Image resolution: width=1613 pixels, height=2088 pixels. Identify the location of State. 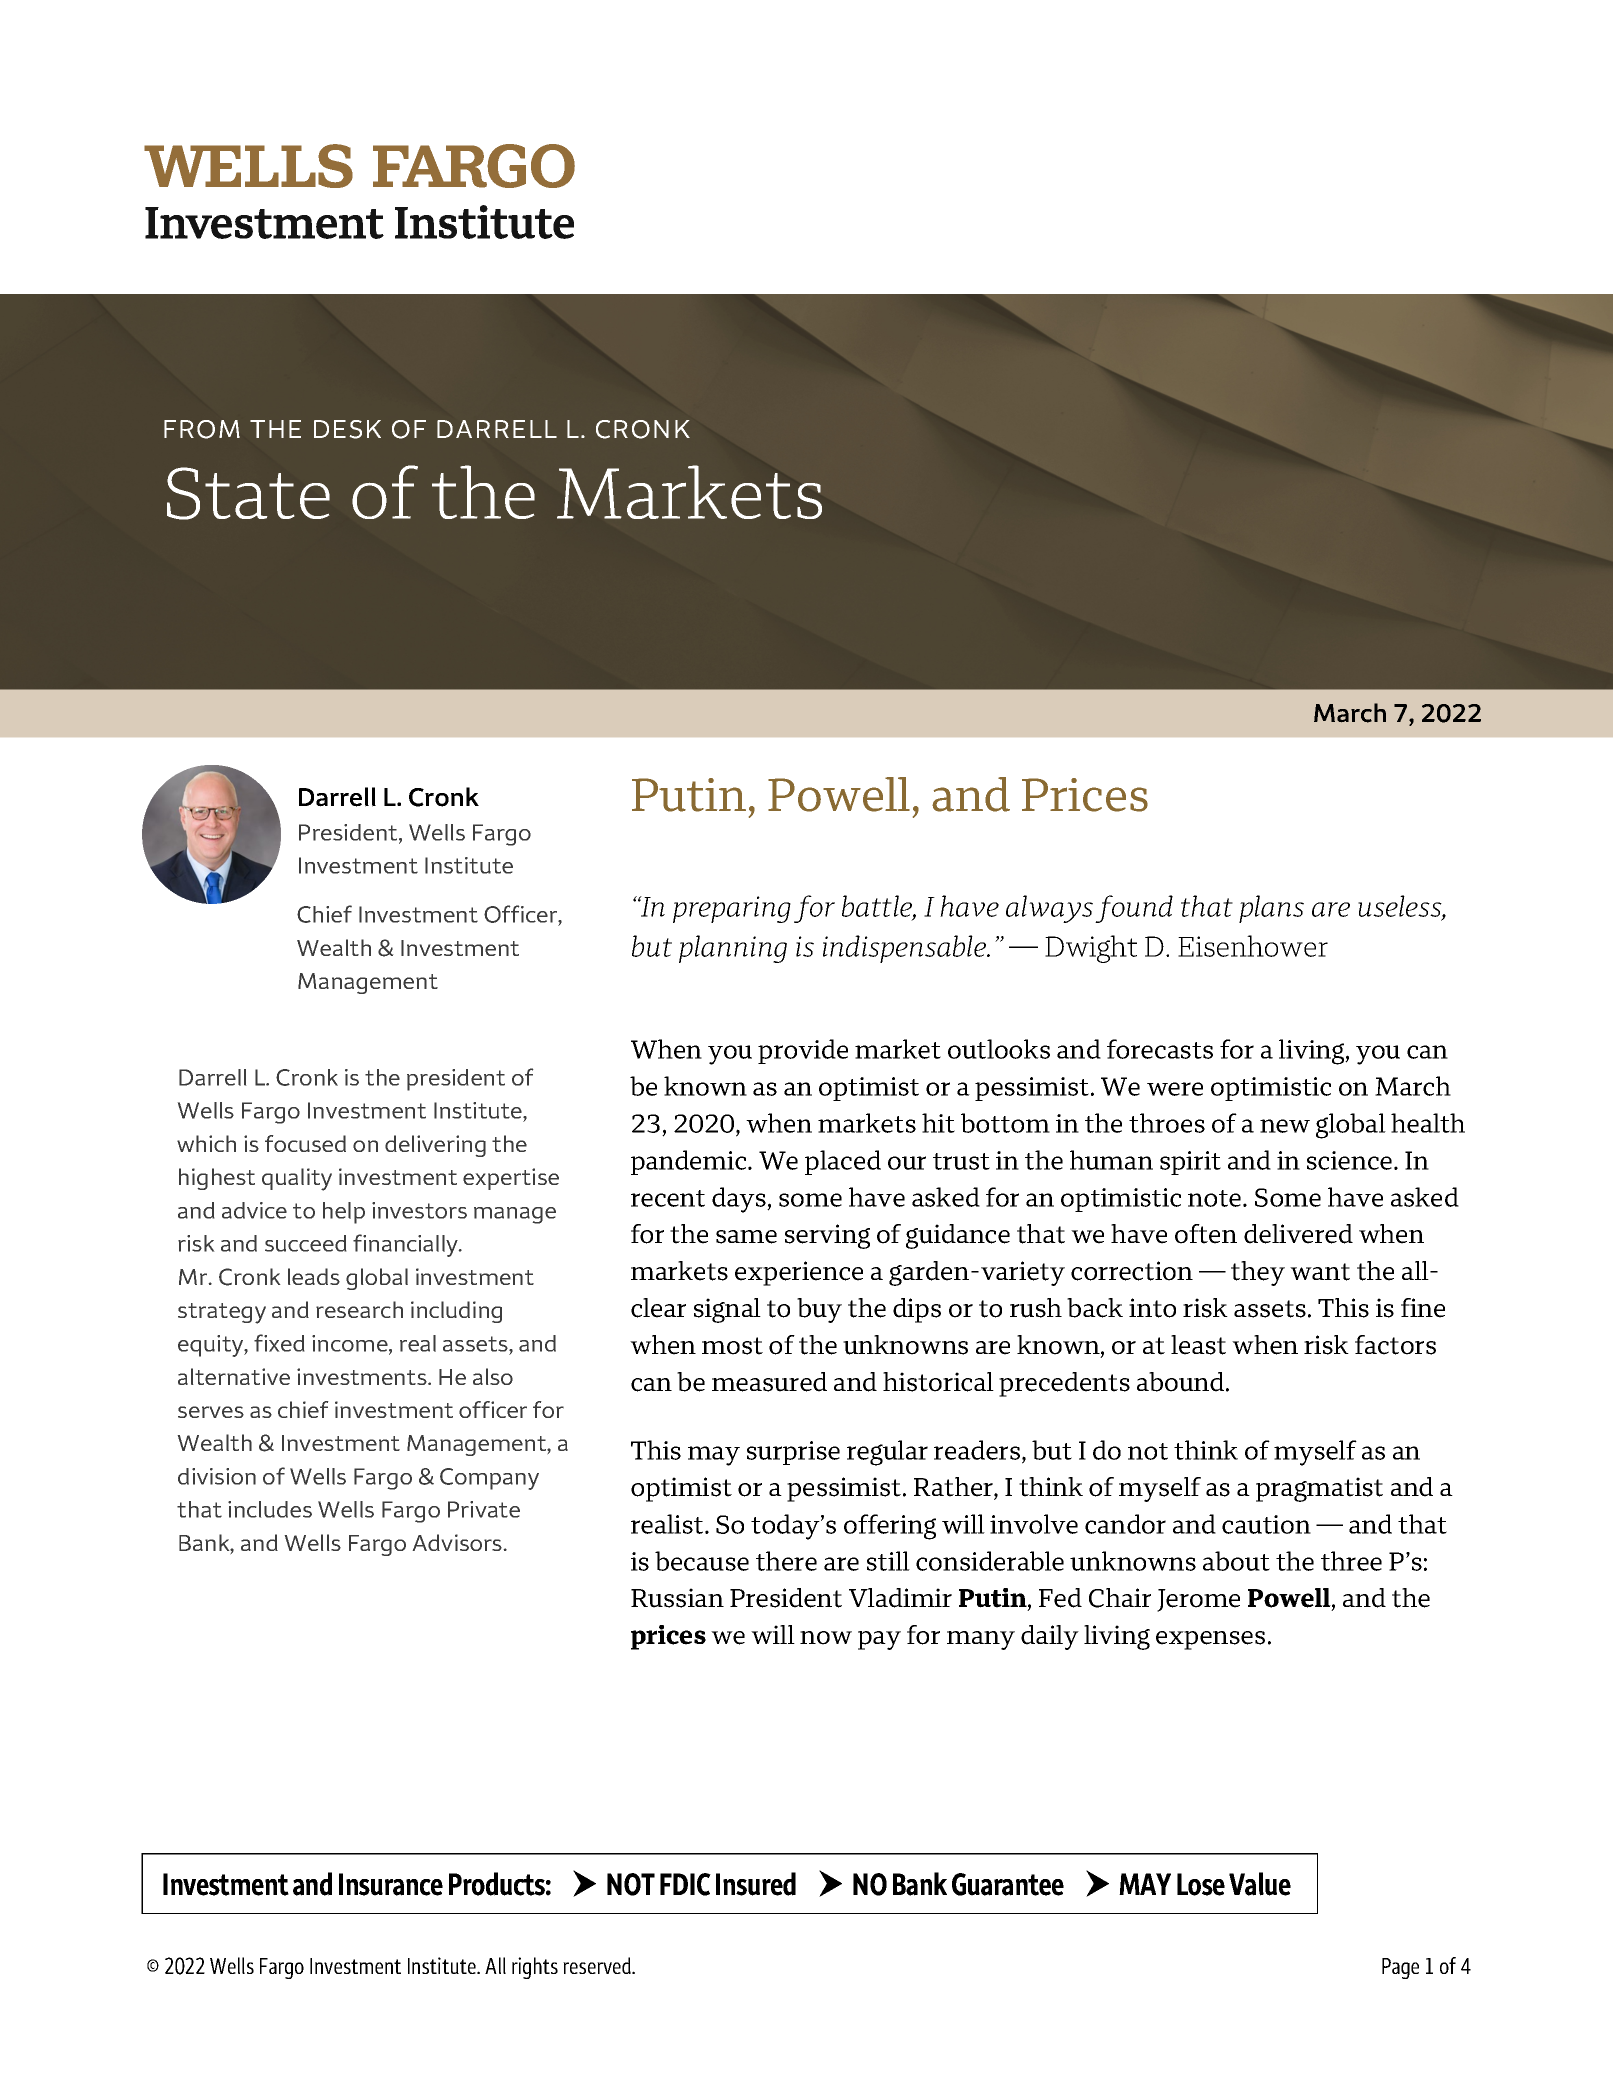
(248, 493).
